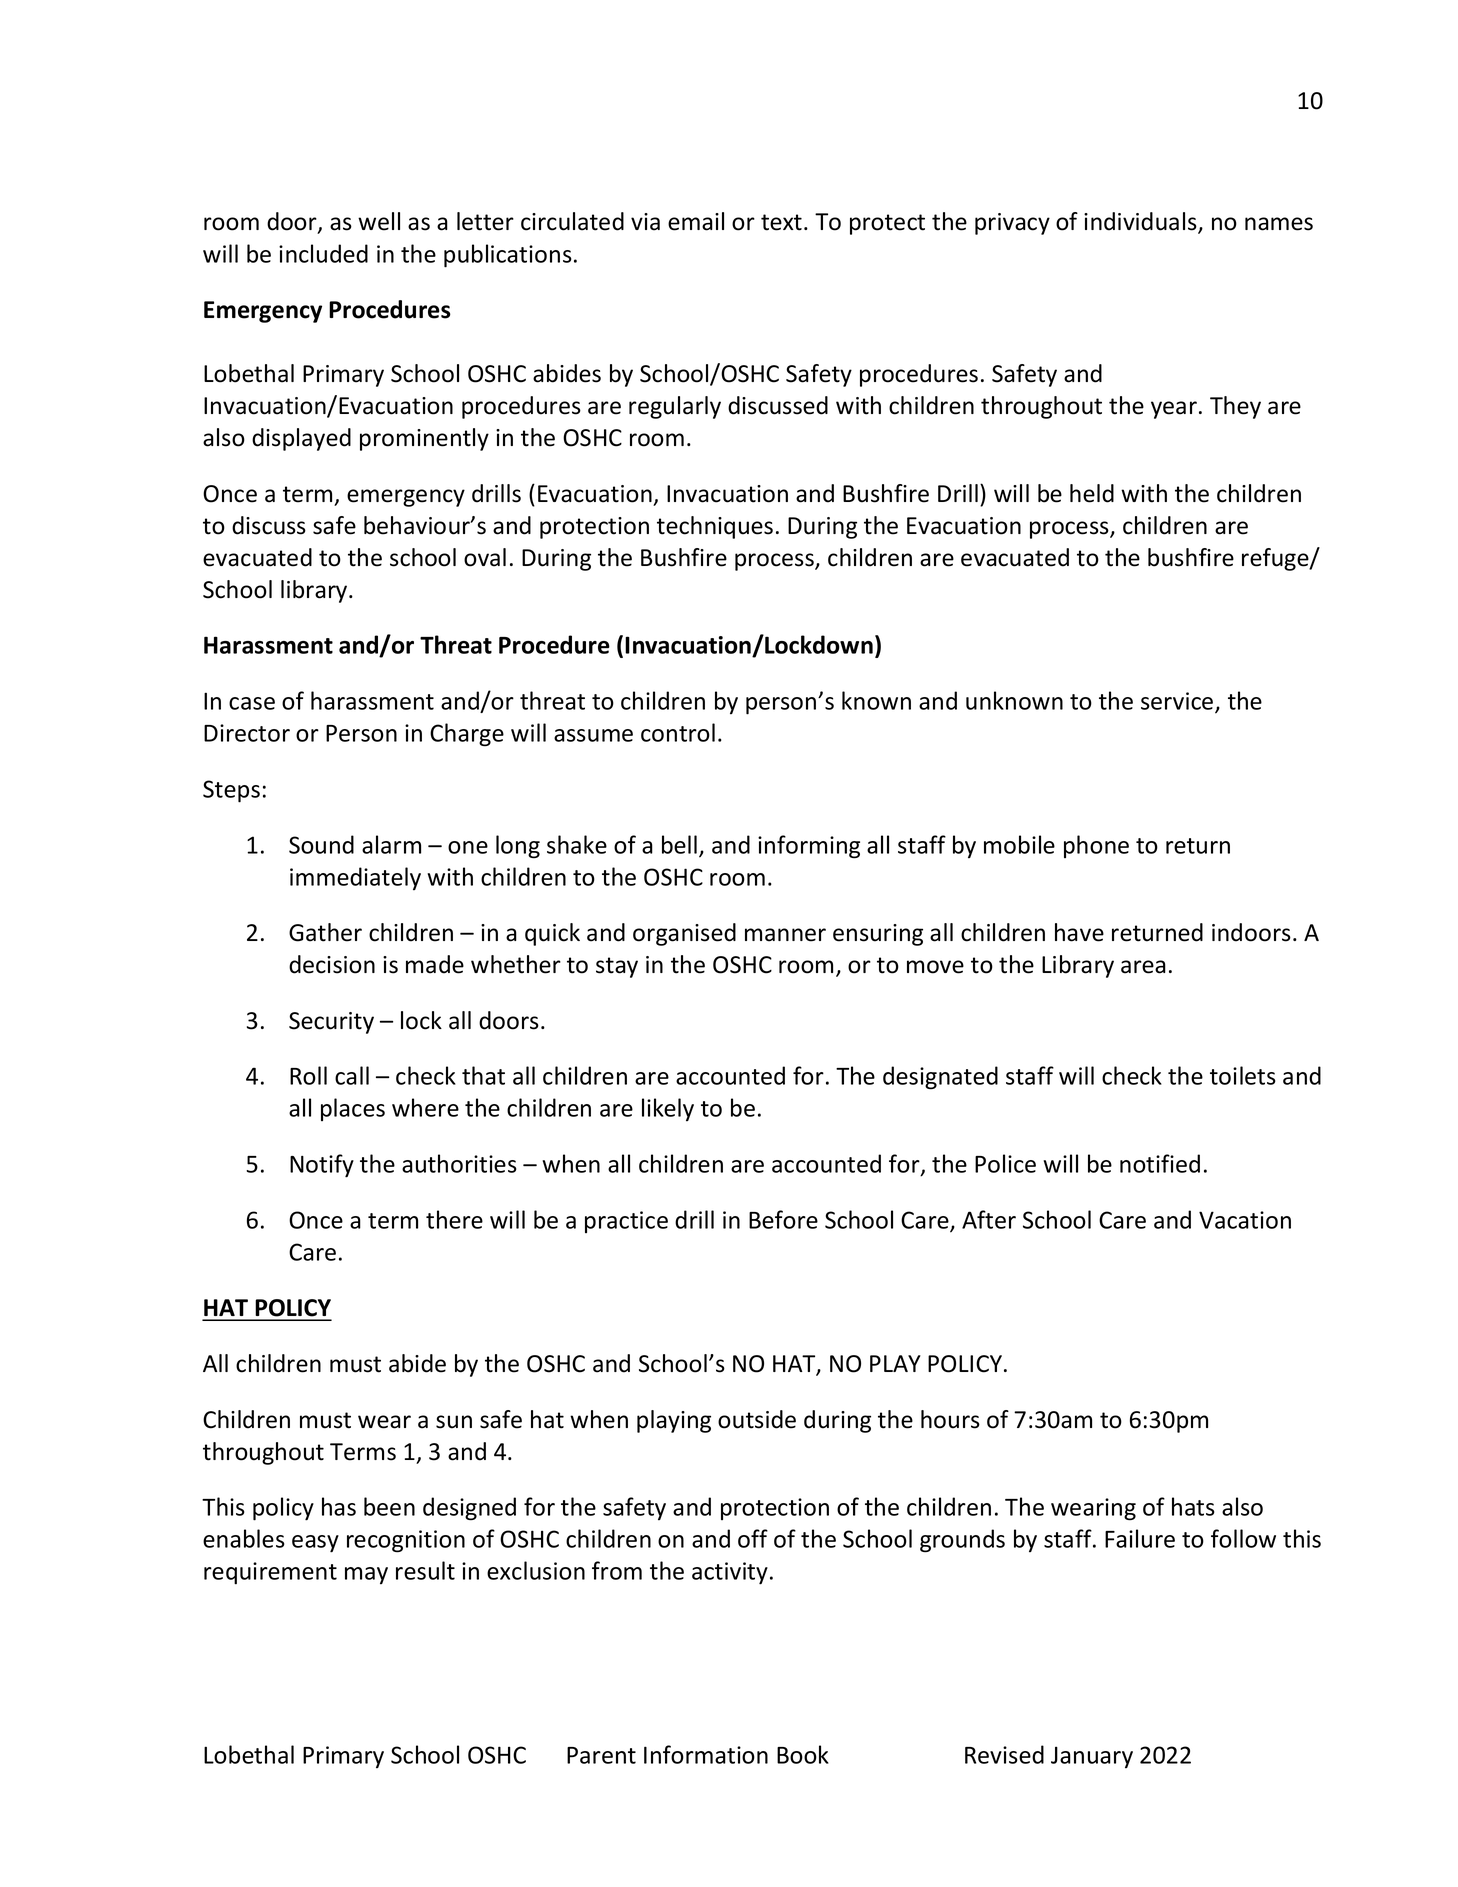 Image resolution: width=1458 pixels, height=1887 pixels. What do you see at coordinates (781, 222) in the screenshot?
I see `text` at bounding box center [781, 222].
